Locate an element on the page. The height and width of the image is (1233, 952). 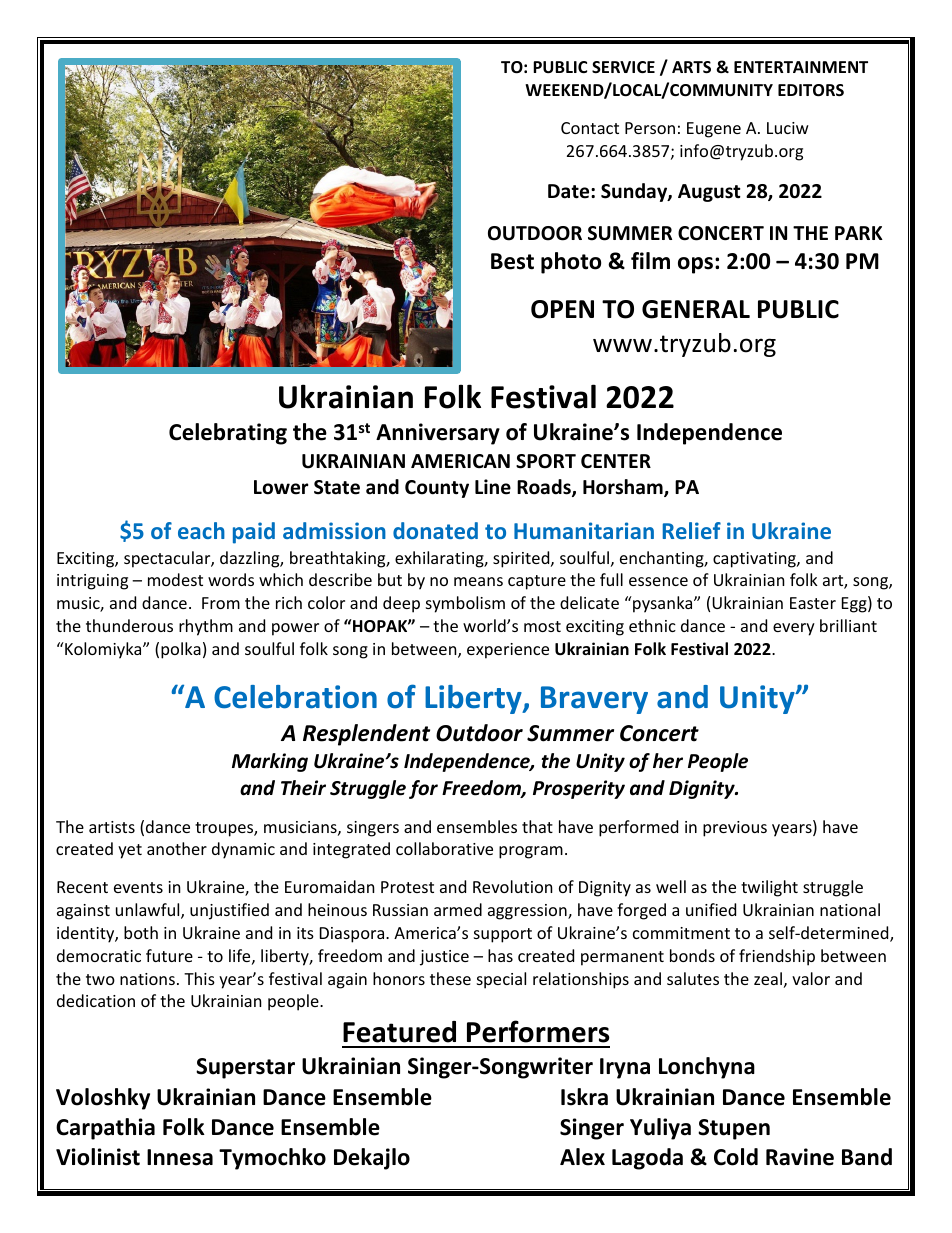
every is located at coordinates (794, 629).
